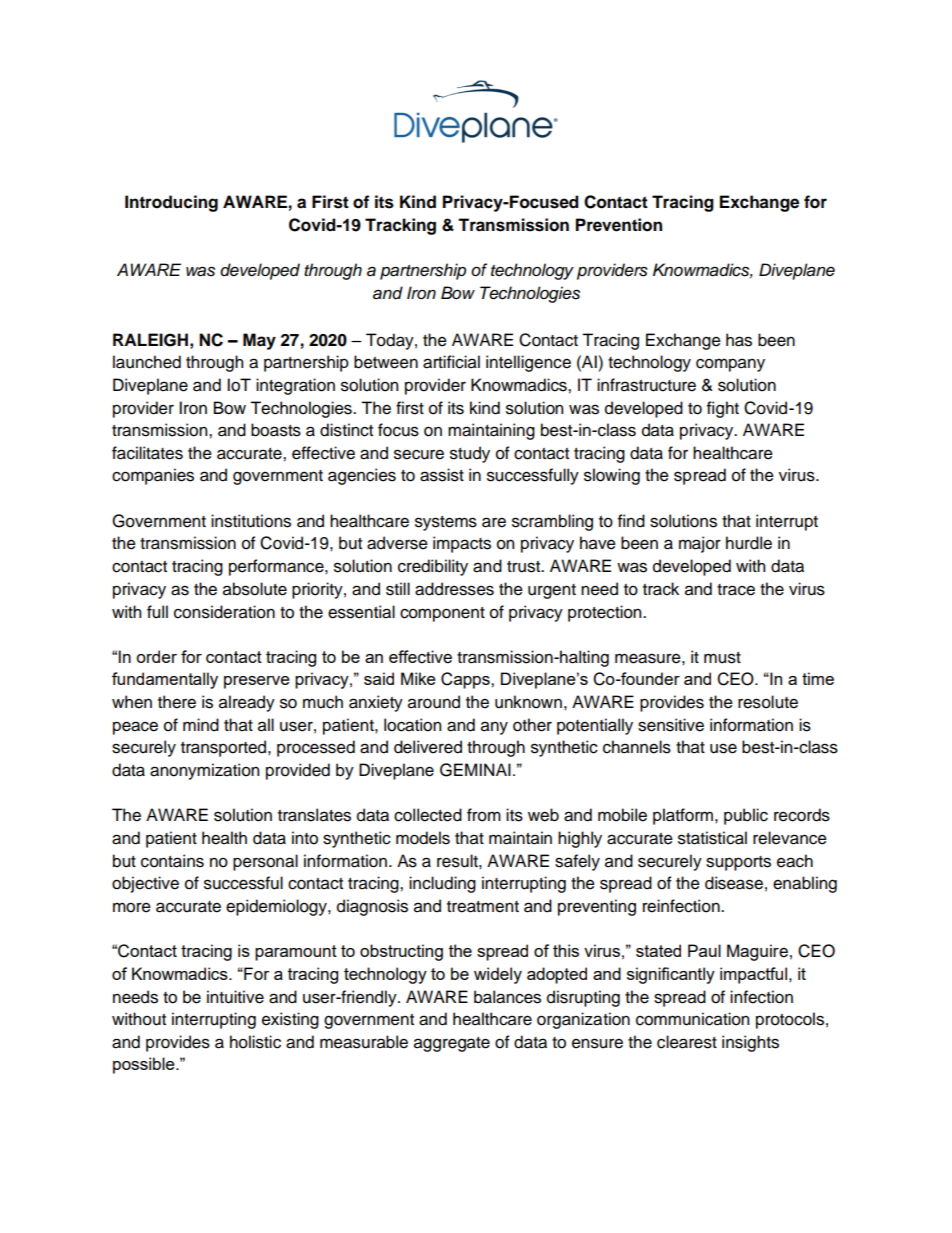  Describe the element at coordinates (428, 747) in the screenshot. I see `delivered` at that location.
